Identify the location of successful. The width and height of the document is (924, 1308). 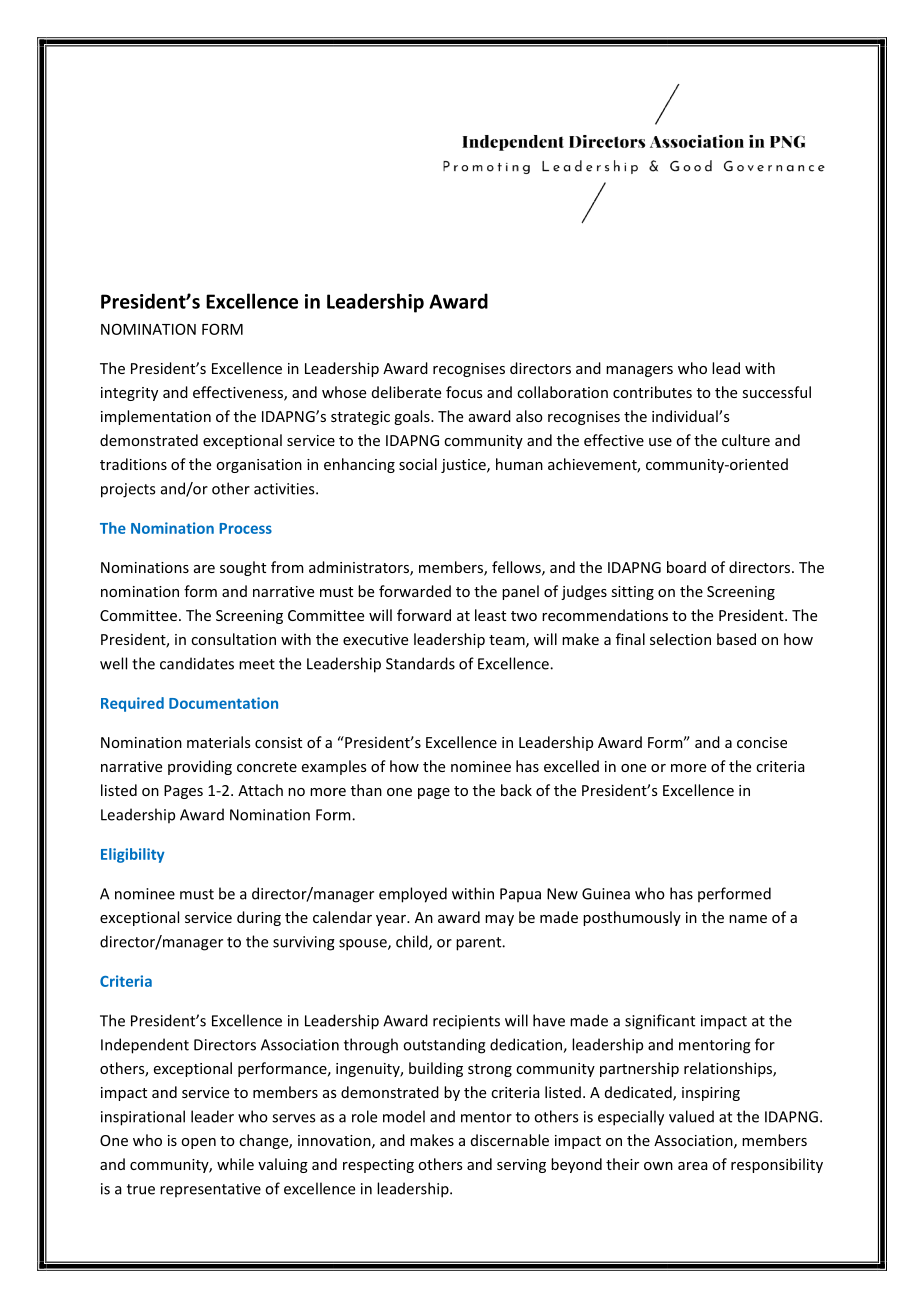
(776, 392).
